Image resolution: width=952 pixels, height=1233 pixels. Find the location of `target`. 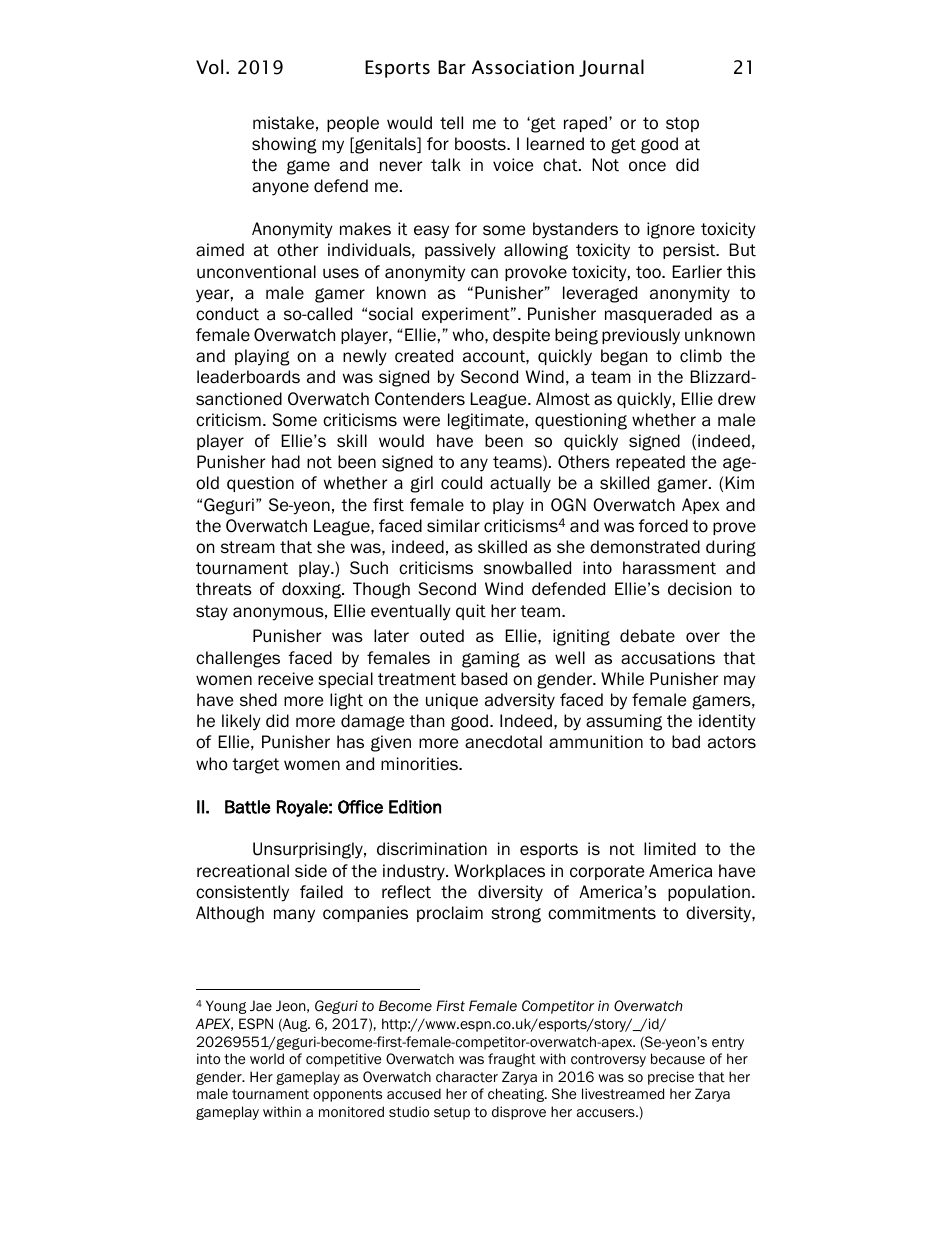

target is located at coordinates (255, 766).
